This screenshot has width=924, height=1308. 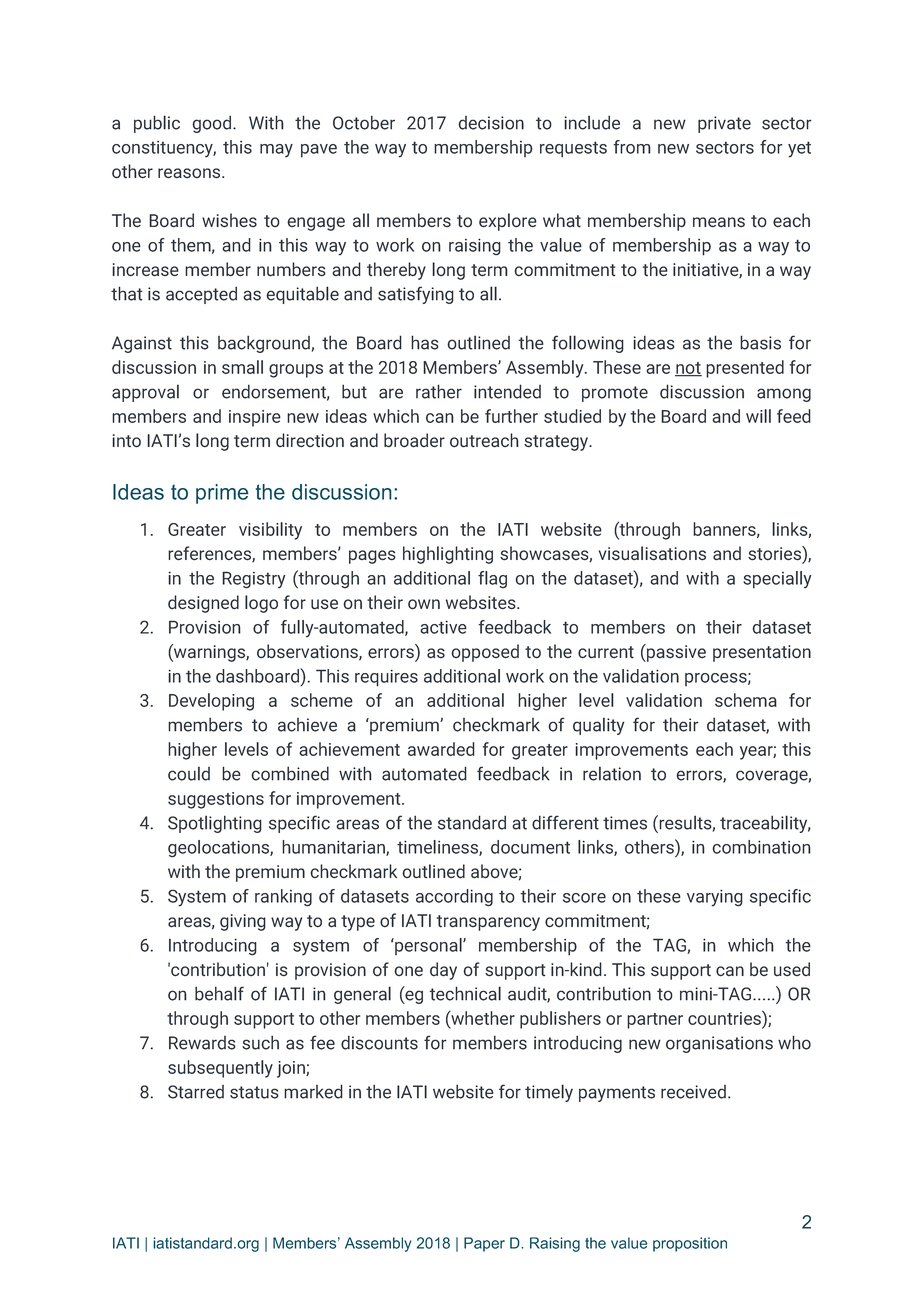 What do you see at coordinates (491, 123) in the screenshot?
I see `decision` at bounding box center [491, 123].
